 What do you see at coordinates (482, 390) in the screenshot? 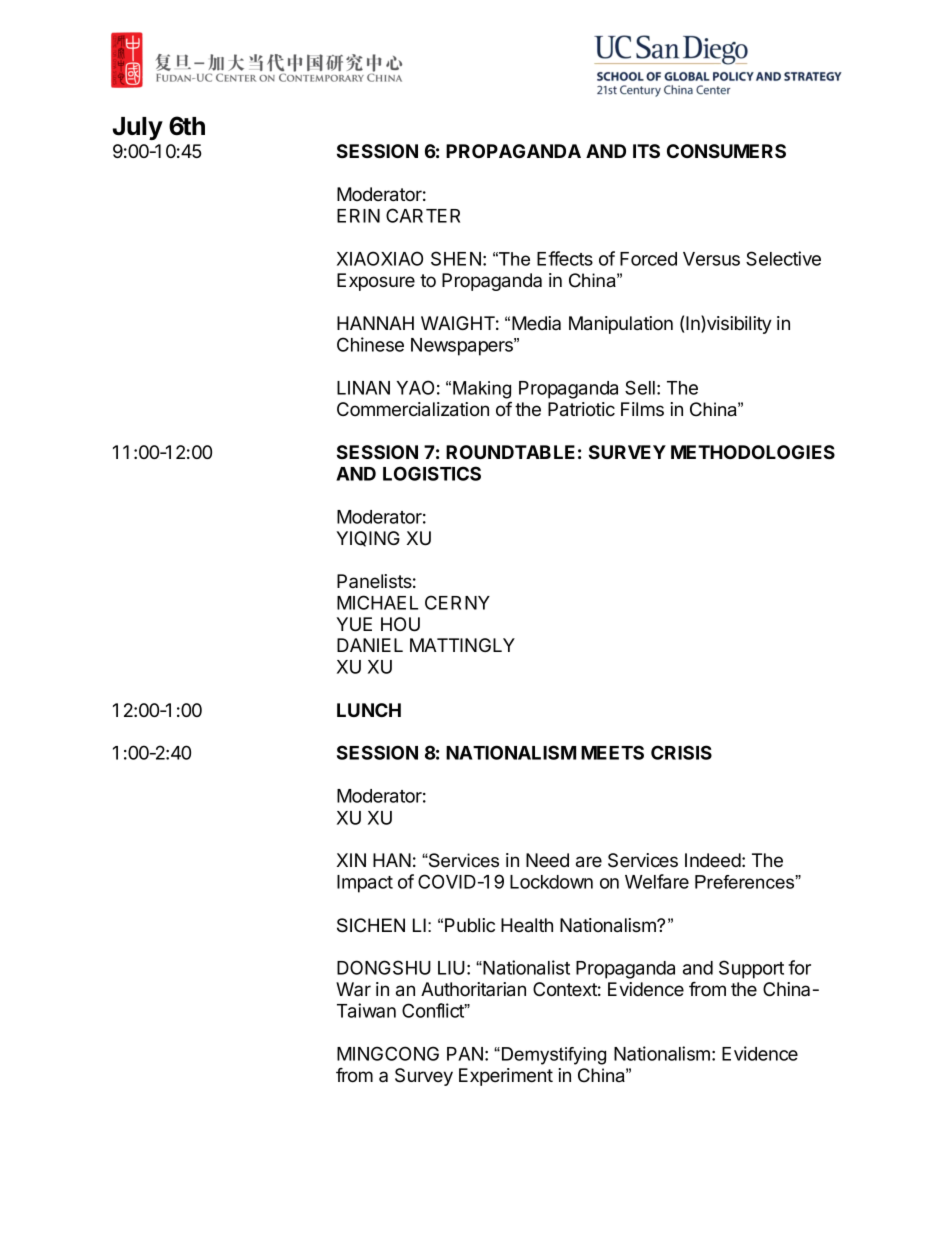
I see `Making` at bounding box center [482, 390].
